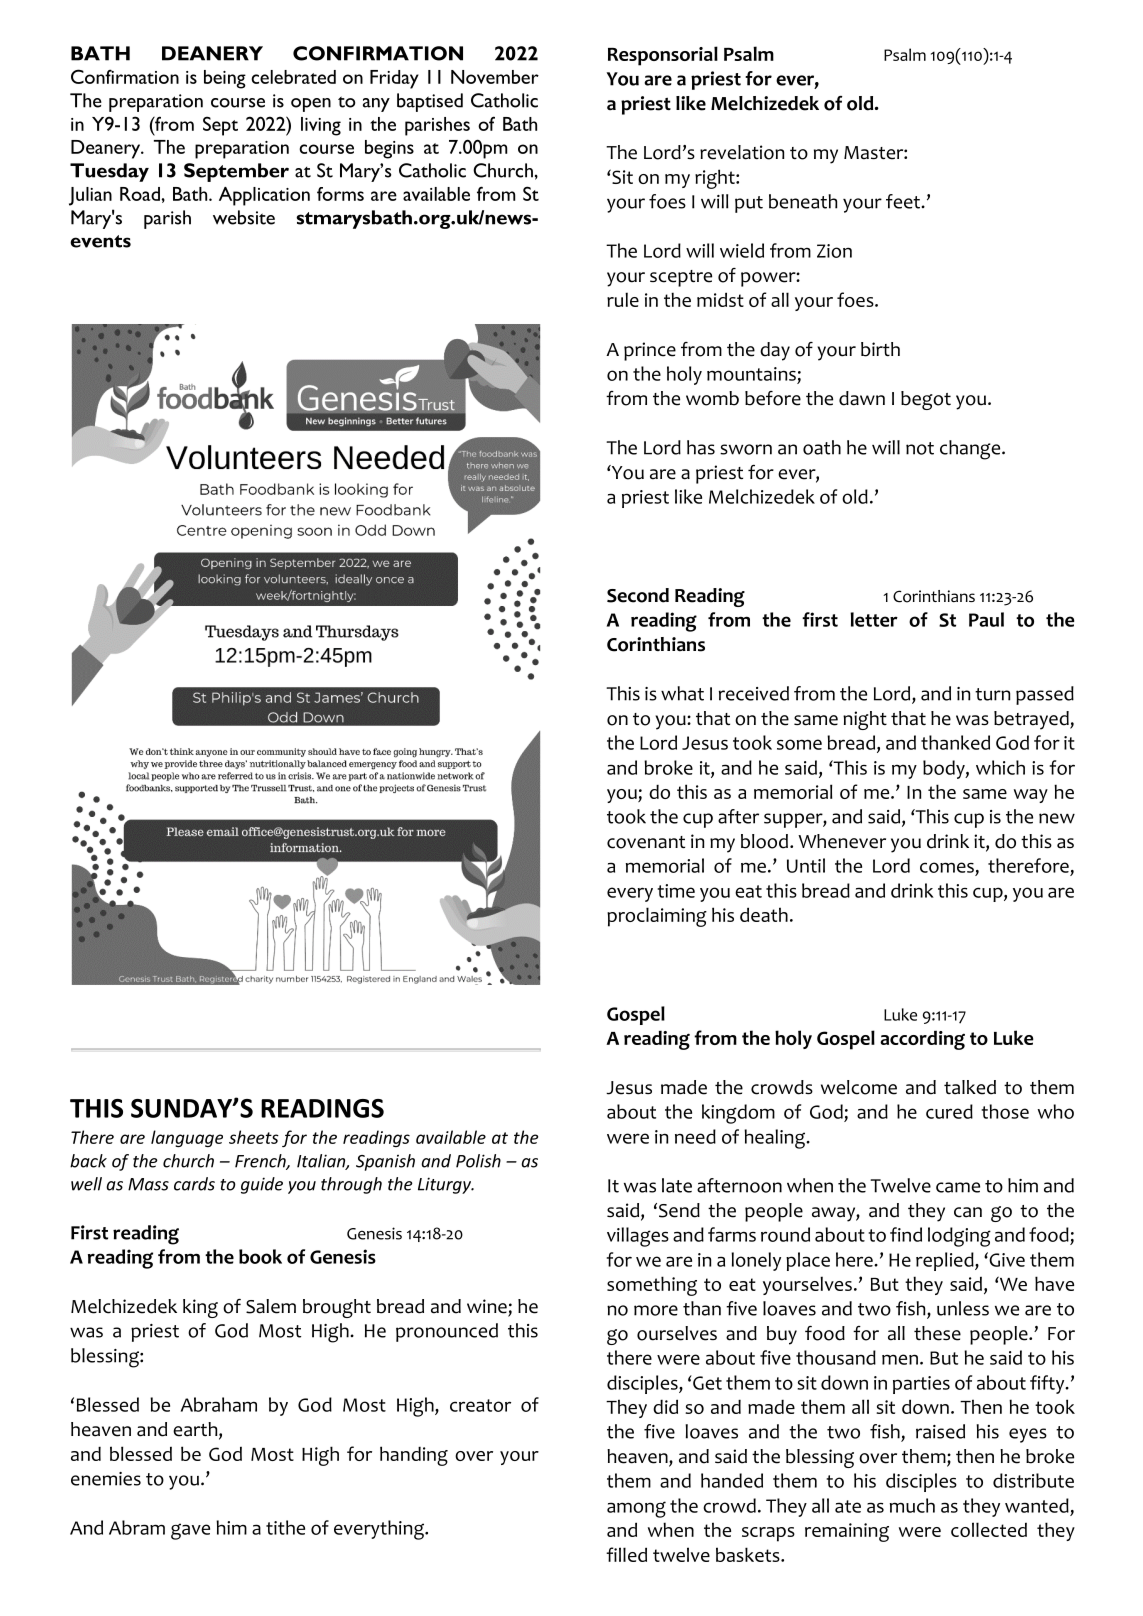  I want to click on Polish, so click(478, 1161).
